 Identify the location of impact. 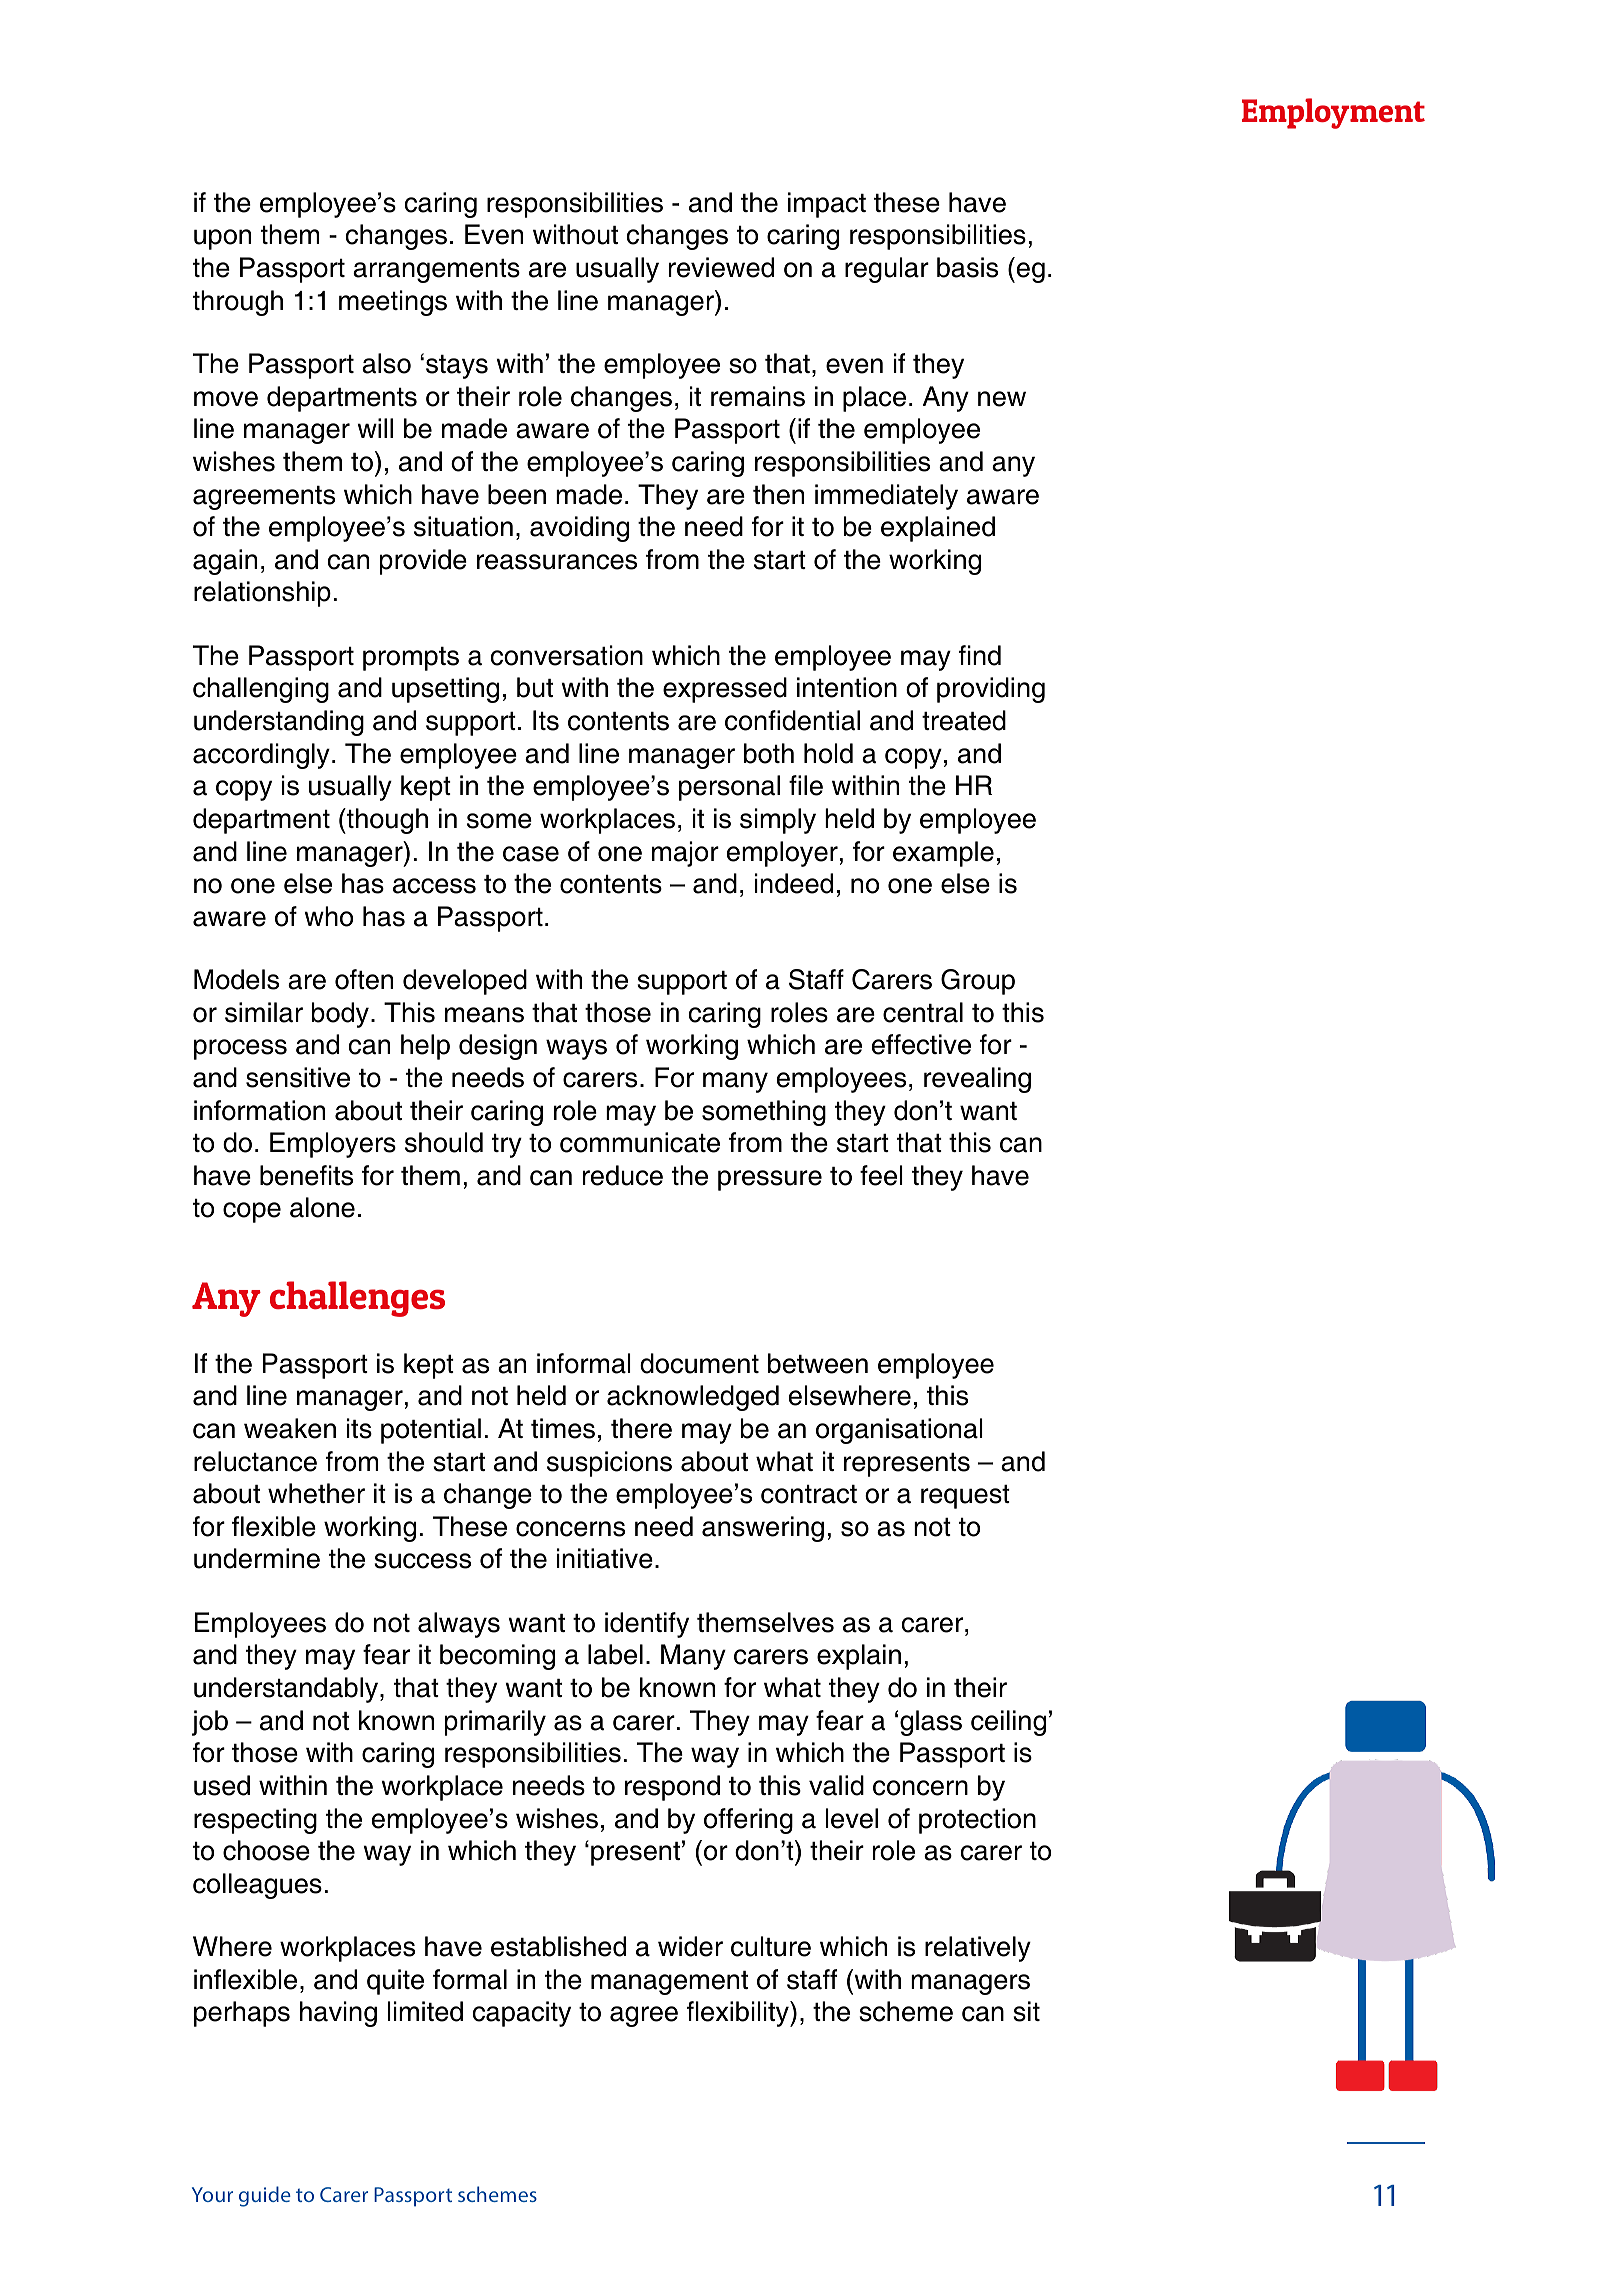
(827, 205).
